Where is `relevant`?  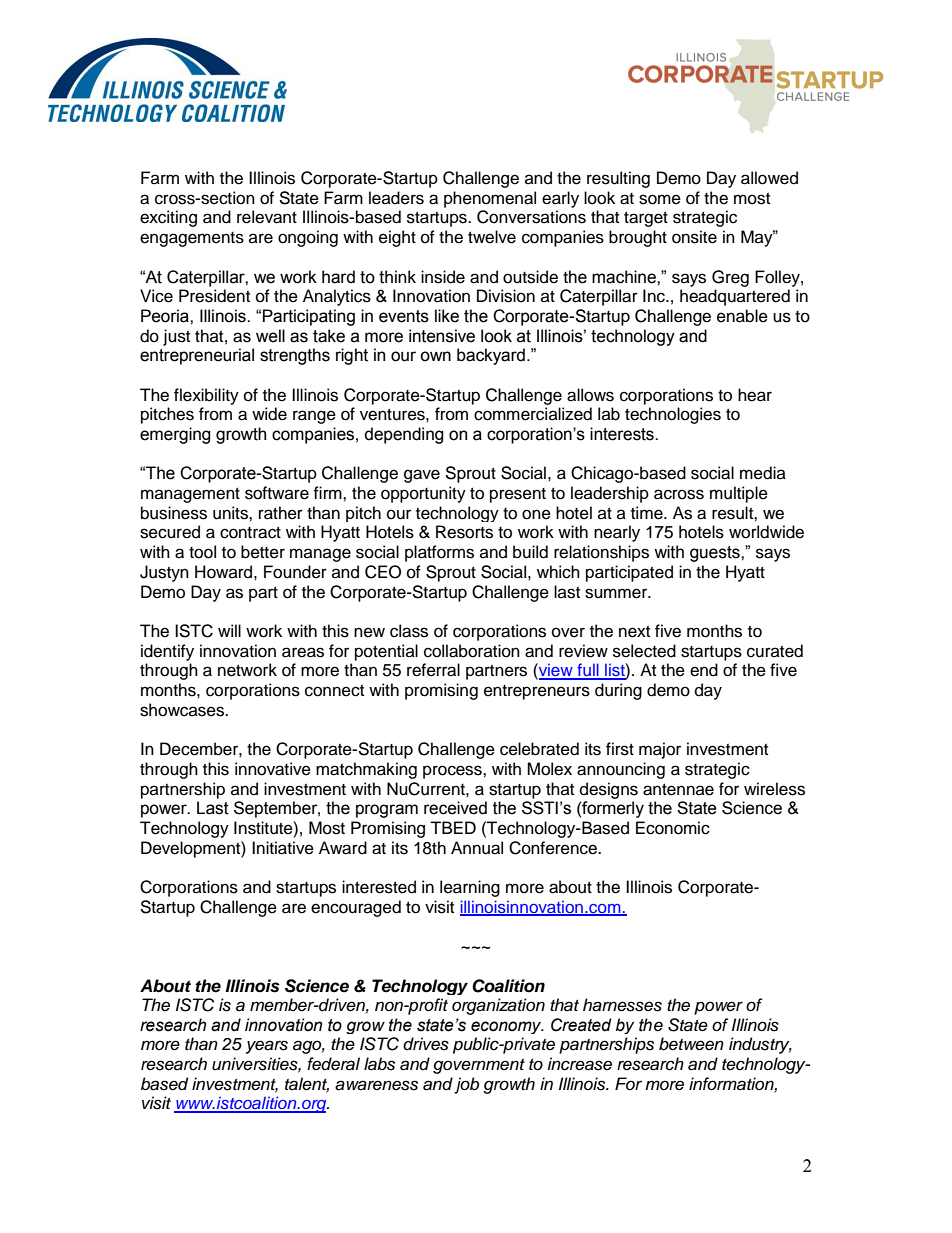
relevant is located at coordinates (267, 217).
